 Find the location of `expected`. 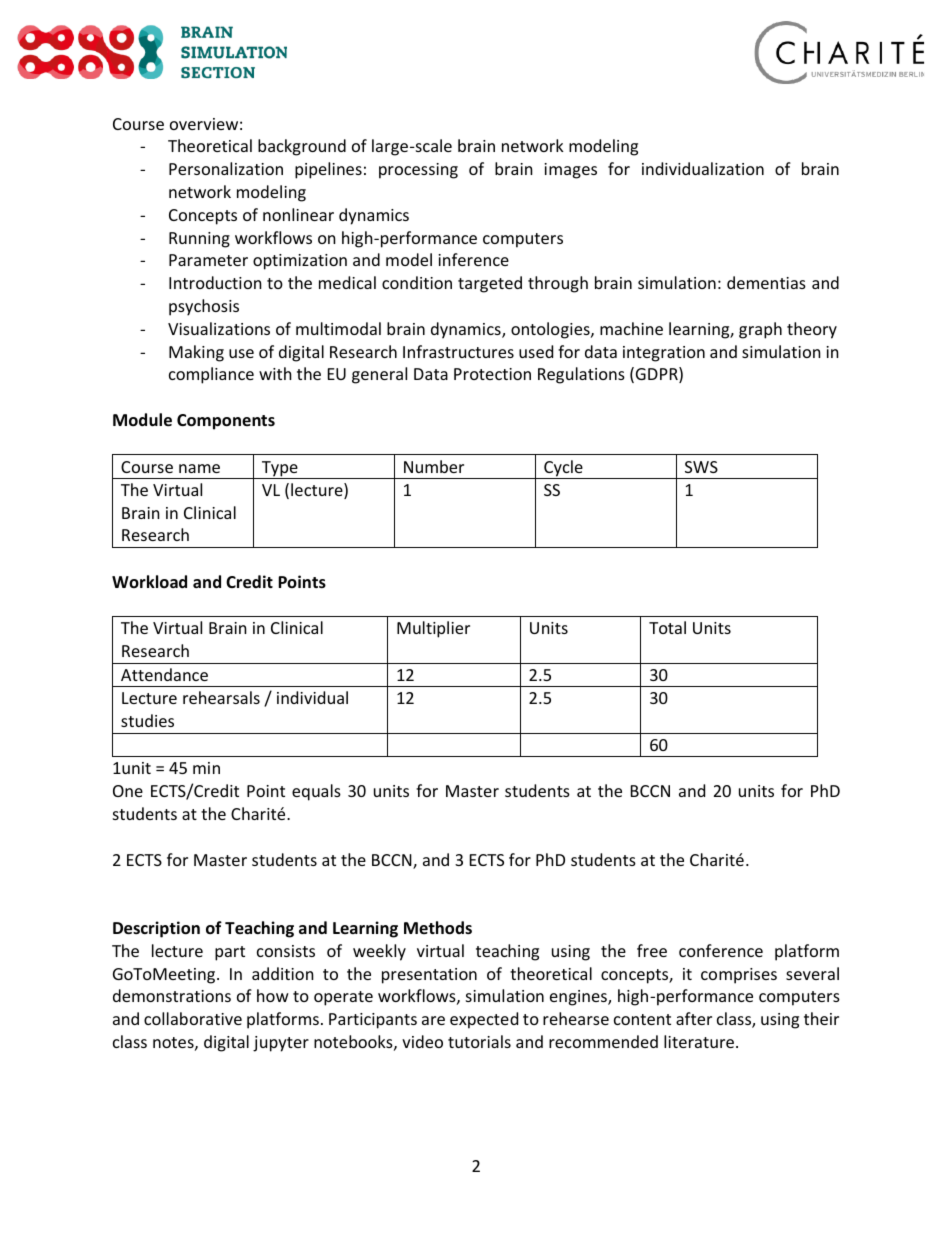

expected is located at coordinates (484, 1020).
